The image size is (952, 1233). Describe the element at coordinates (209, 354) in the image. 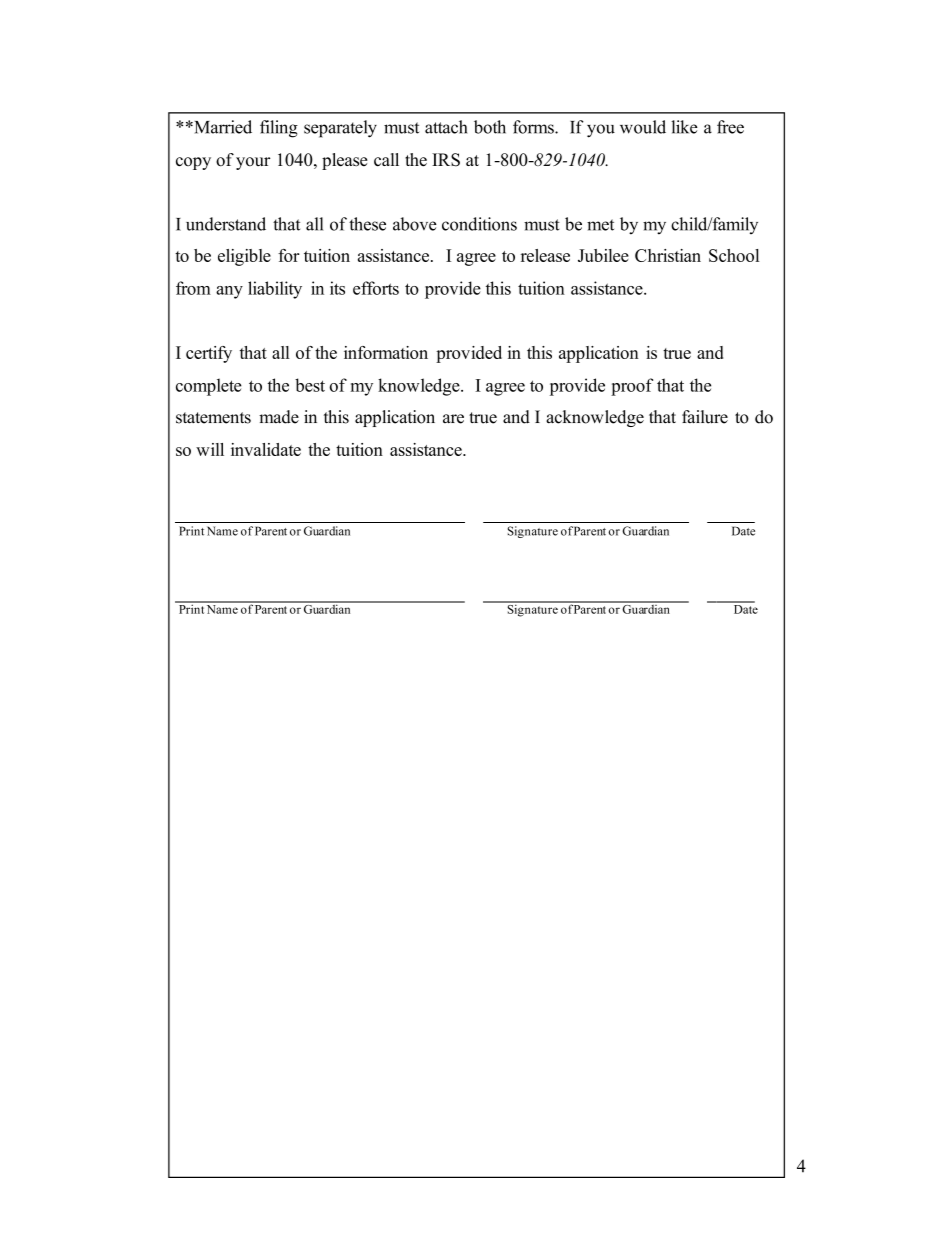

I see `certify` at that location.
